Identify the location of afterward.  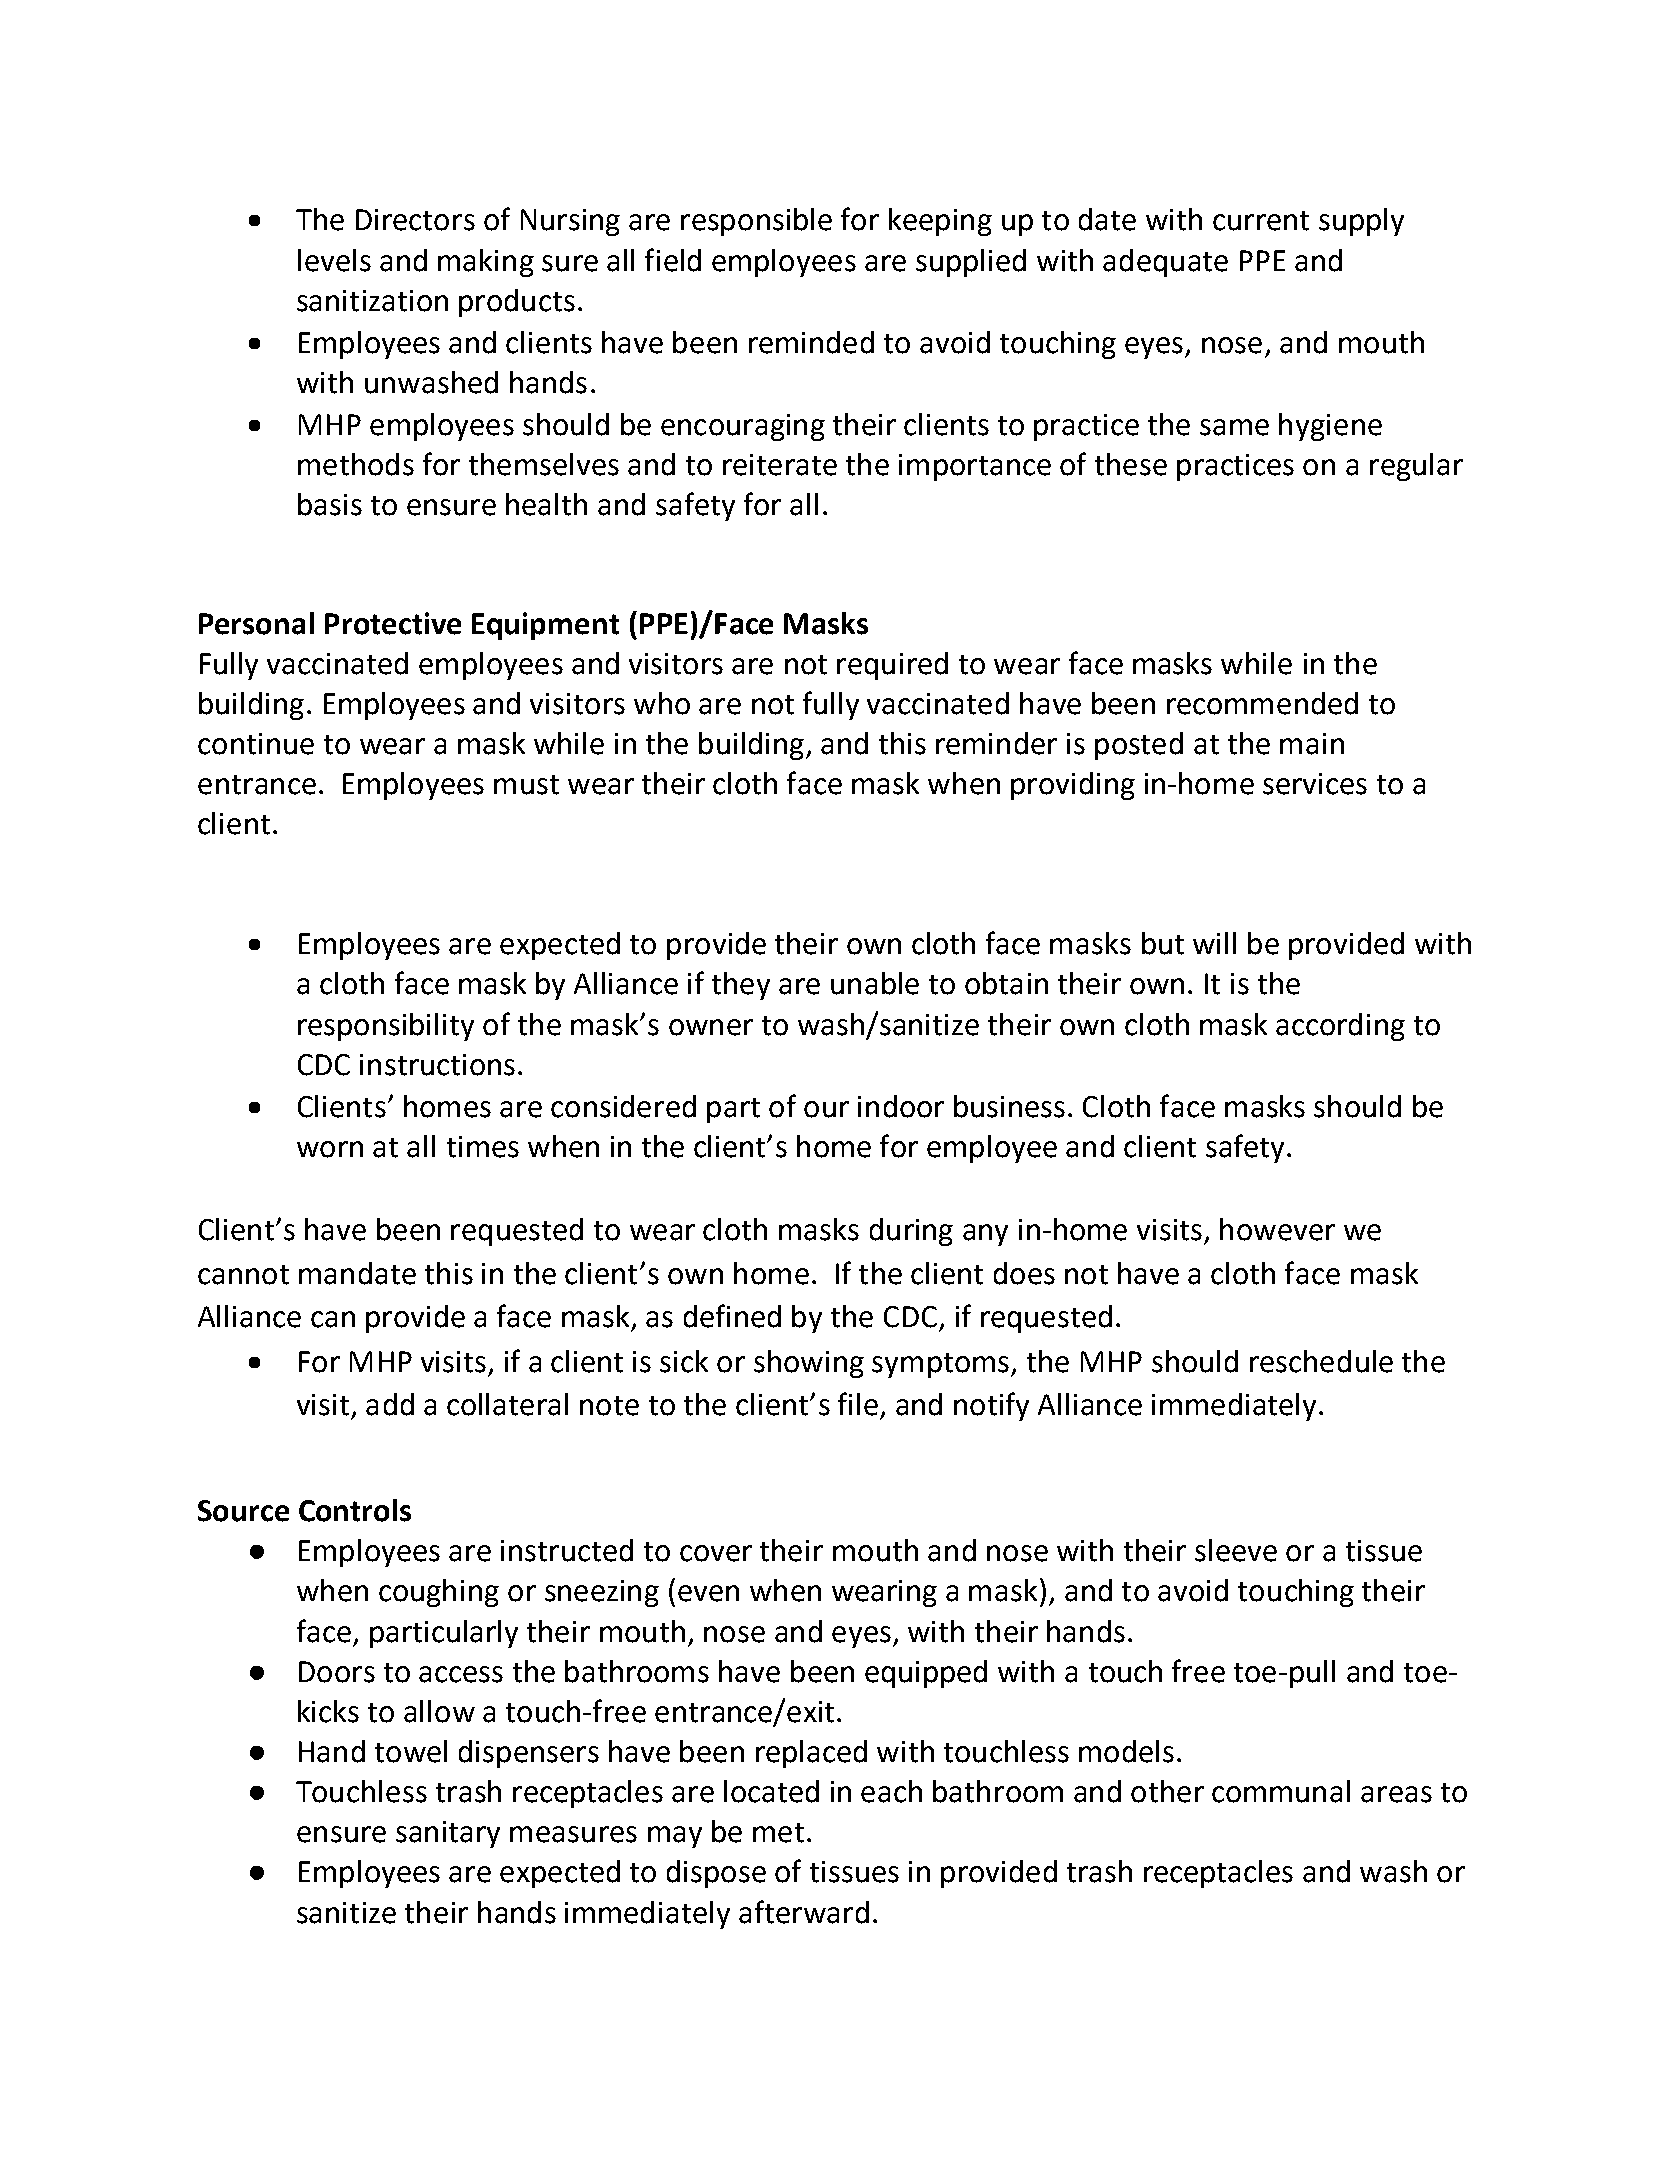
(804, 1912).
